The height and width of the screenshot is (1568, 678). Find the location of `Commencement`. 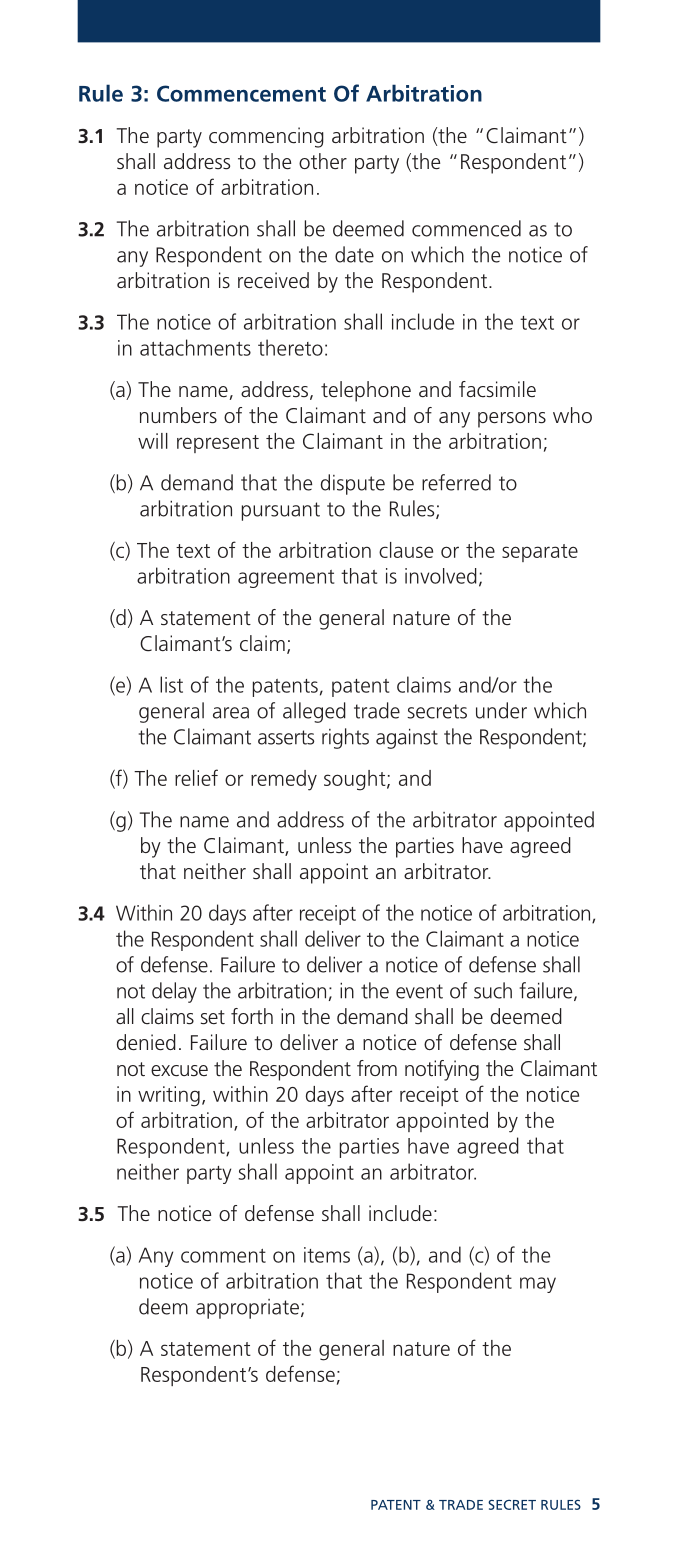

Commencement is located at coordinates (241, 93).
